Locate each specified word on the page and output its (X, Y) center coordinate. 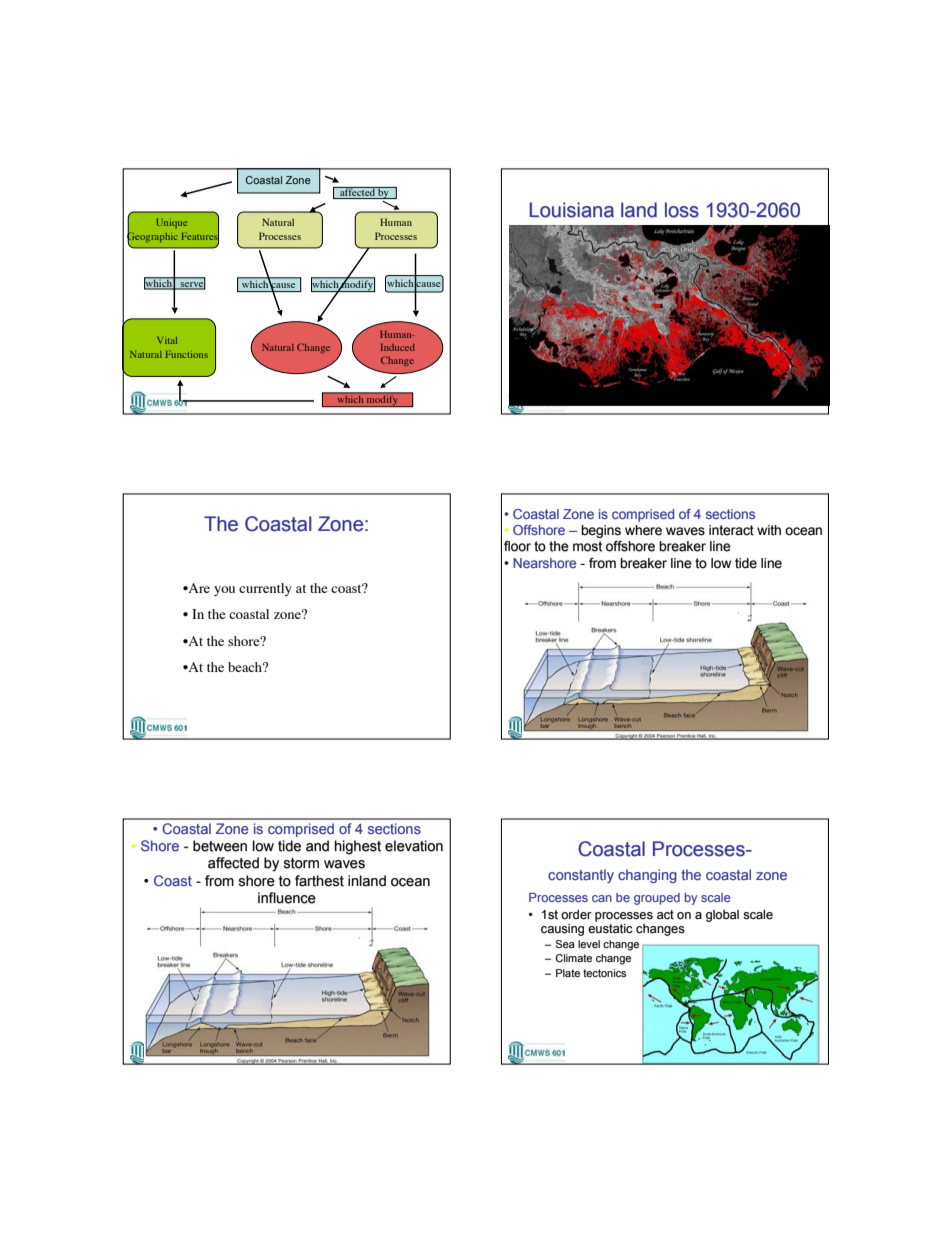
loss (682, 210)
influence (287, 898)
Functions (187, 354)
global (722, 916)
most (587, 546)
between (220, 846)
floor (517, 546)
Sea (565, 944)
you (224, 591)
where (643, 530)
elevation (414, 846)
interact (731, 530)
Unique (172, 223)
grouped (657, 899)
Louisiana (571, 210)
